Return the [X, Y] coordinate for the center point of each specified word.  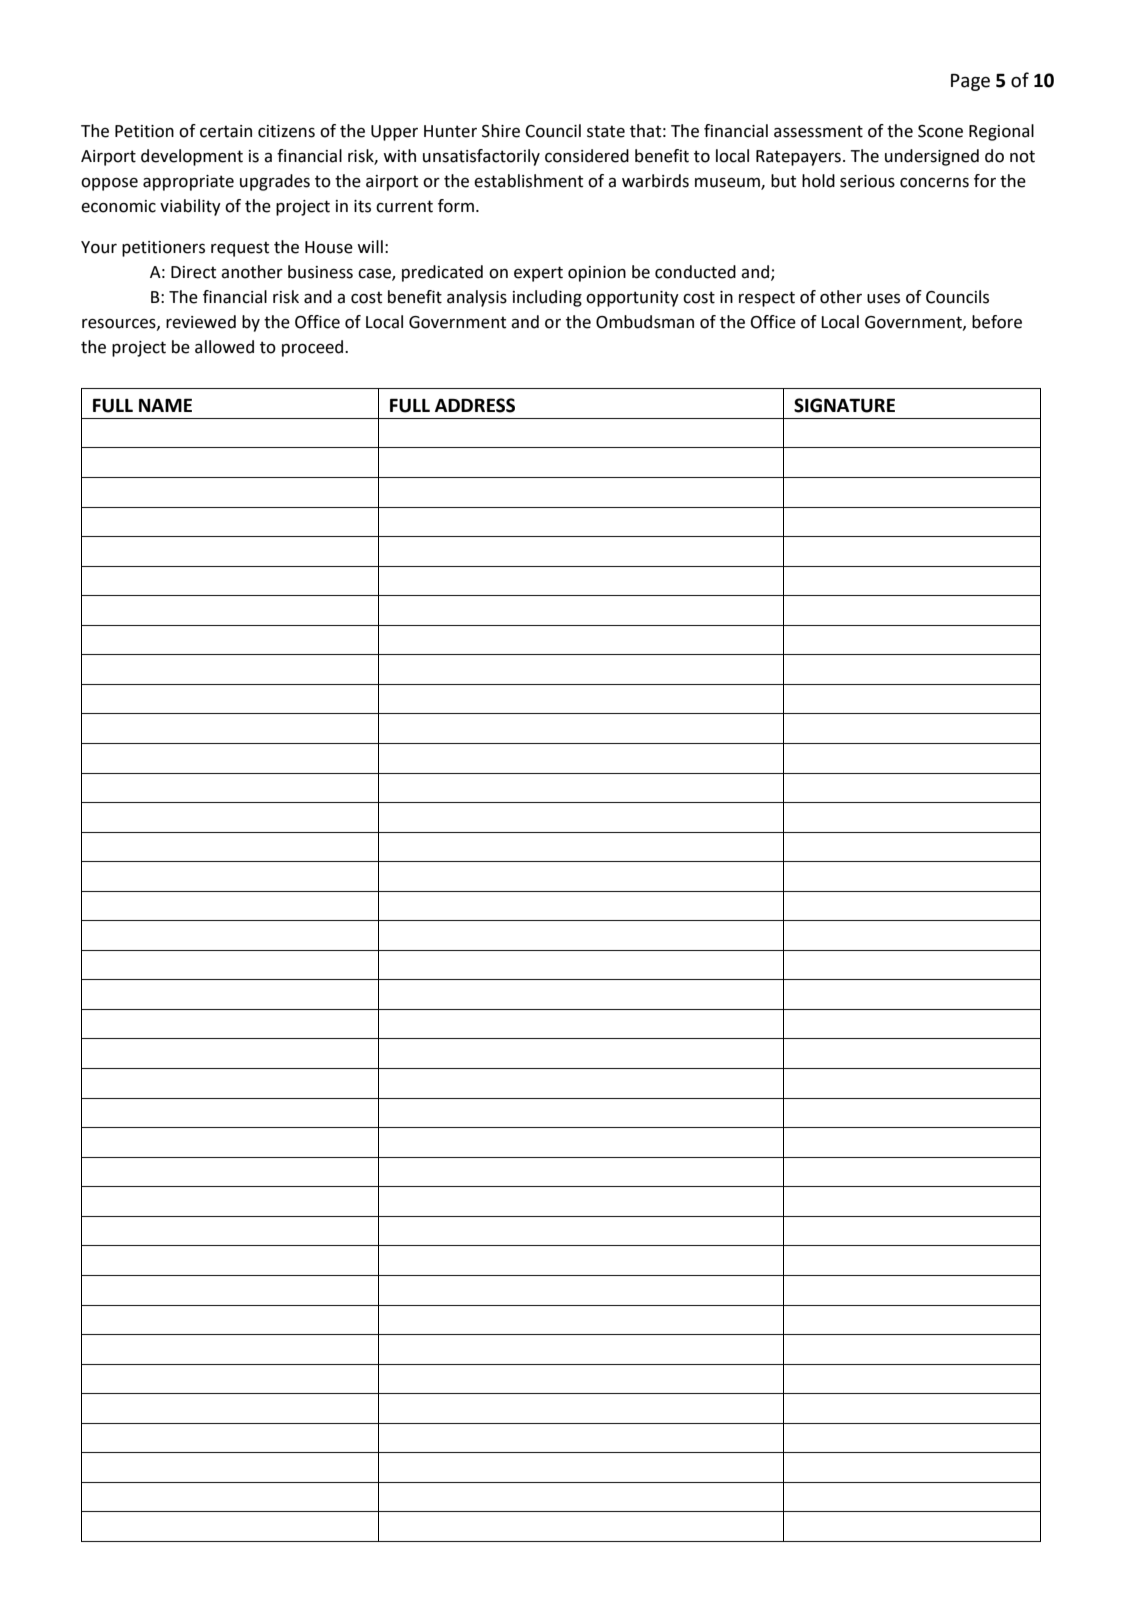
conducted [695, 272]
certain [226, 131]
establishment [528, 181]
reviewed [201, 322]
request [240, 249]
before [997, 322]
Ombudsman [645, 322]
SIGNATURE [844, 405]
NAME [165, 405]
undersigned [932, 157]
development [192, 157]
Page [970, 82]
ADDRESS [475, 405]
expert [538, 274]
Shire [501, 131]
